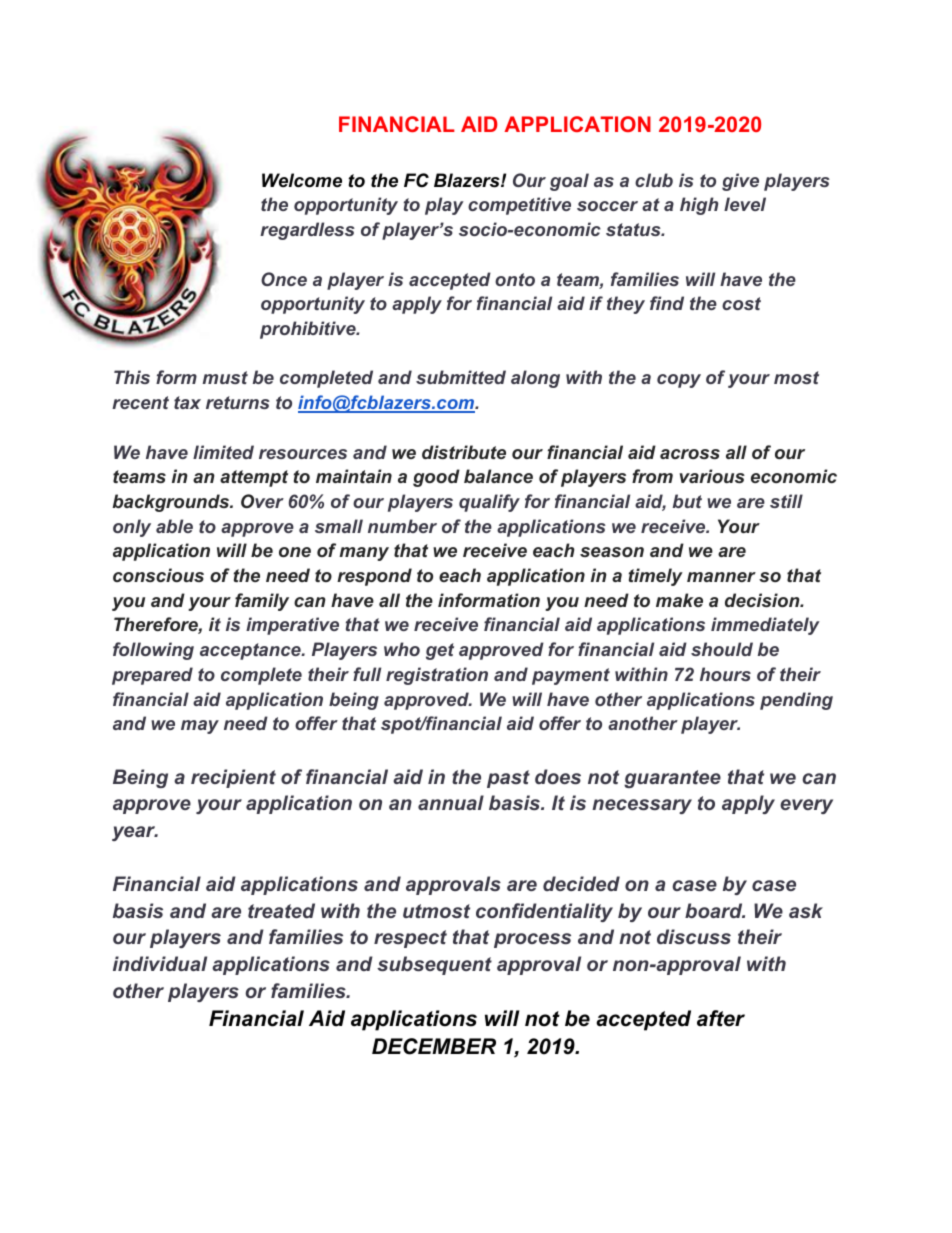 Image resolution: width=952 pixels, height=1233 pixels. I want to click on recipient, so click(233, 778).
